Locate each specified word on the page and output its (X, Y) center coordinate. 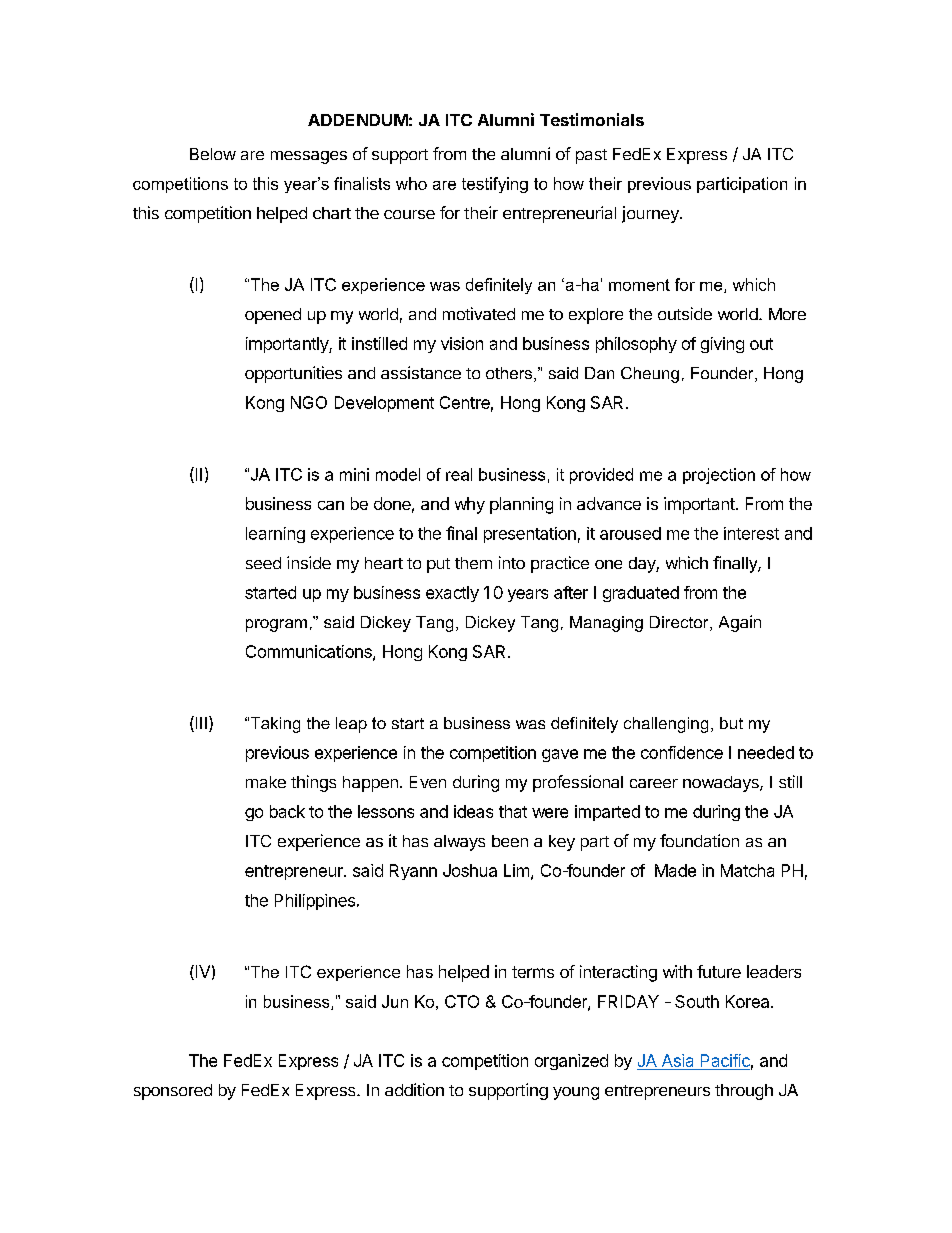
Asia (677, 1060)
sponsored (173, 1092)
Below (213, 154)
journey (651, 214)
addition (414, 1089)
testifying (495, 185)
